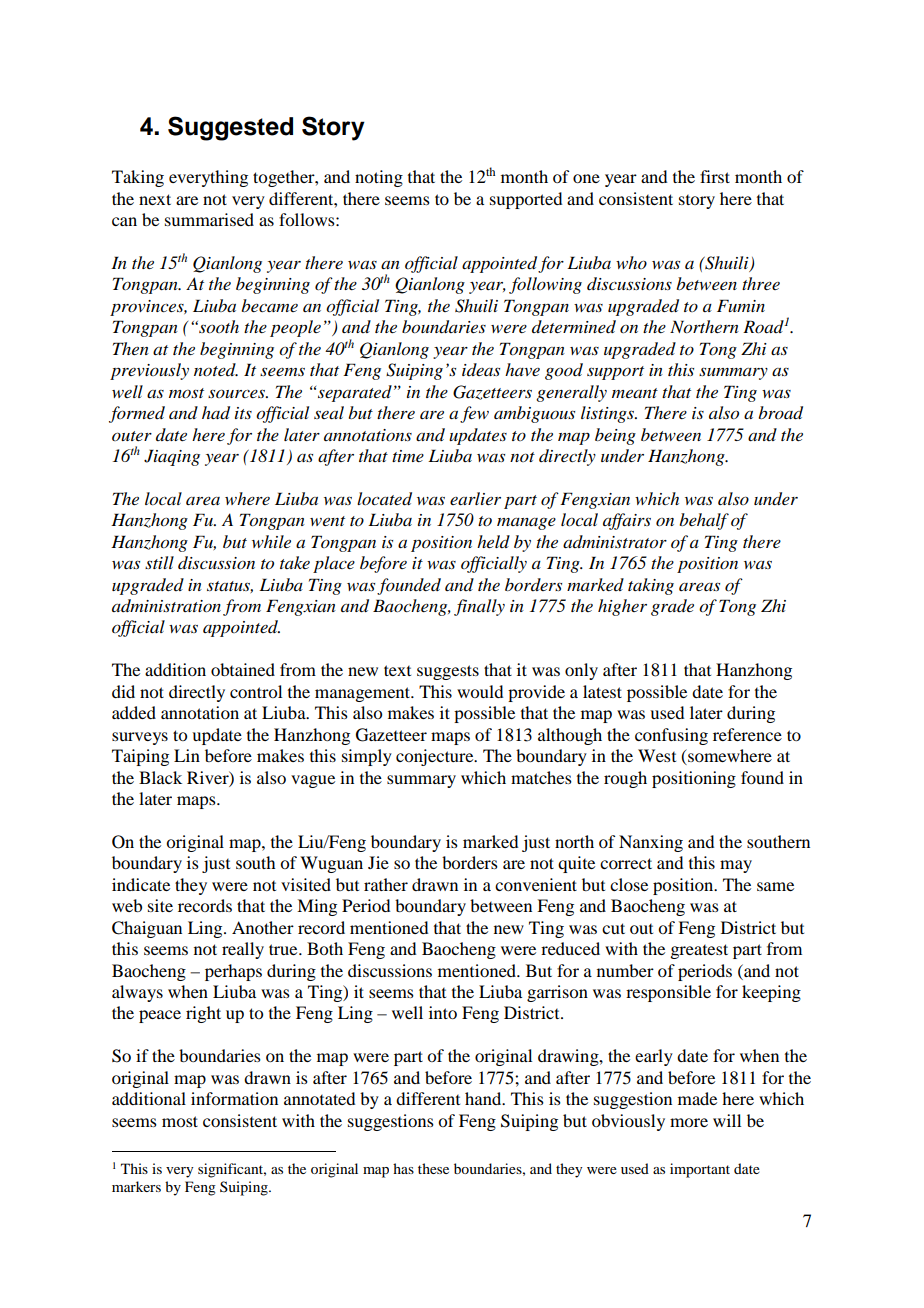 Image resolution: width=924 pixels, height=1308 pixels. I want to click on higher, so click(622, 607).
